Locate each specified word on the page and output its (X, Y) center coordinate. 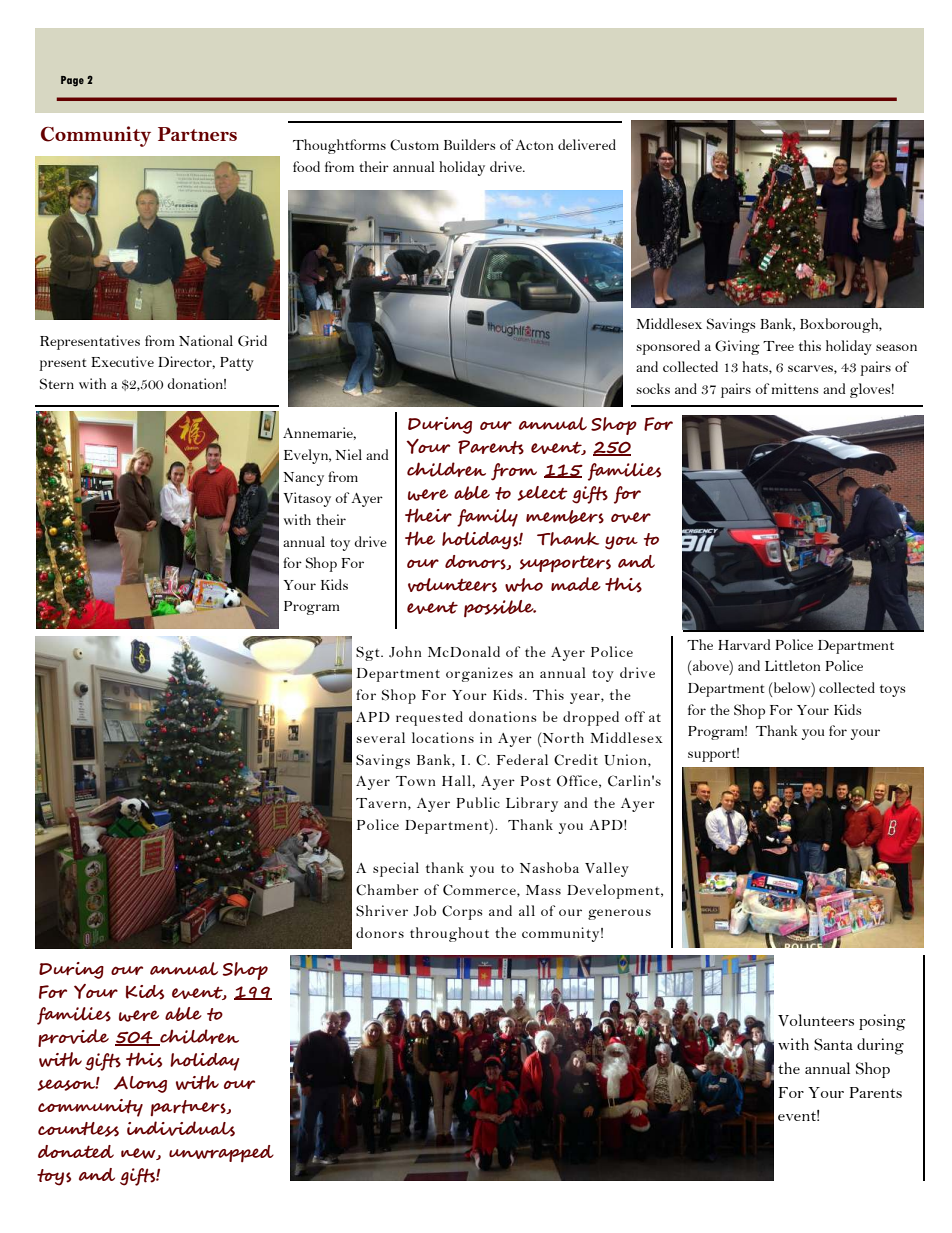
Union (626, 760)
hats (756, 367)
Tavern (382, 804)
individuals (181, 1129)
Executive (122, 361)
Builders (469, 144)
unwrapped (221, 1153)
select (542, 493)
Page (72, 81)
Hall (457, 780)
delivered (587, 144)
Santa (833, 1044)
